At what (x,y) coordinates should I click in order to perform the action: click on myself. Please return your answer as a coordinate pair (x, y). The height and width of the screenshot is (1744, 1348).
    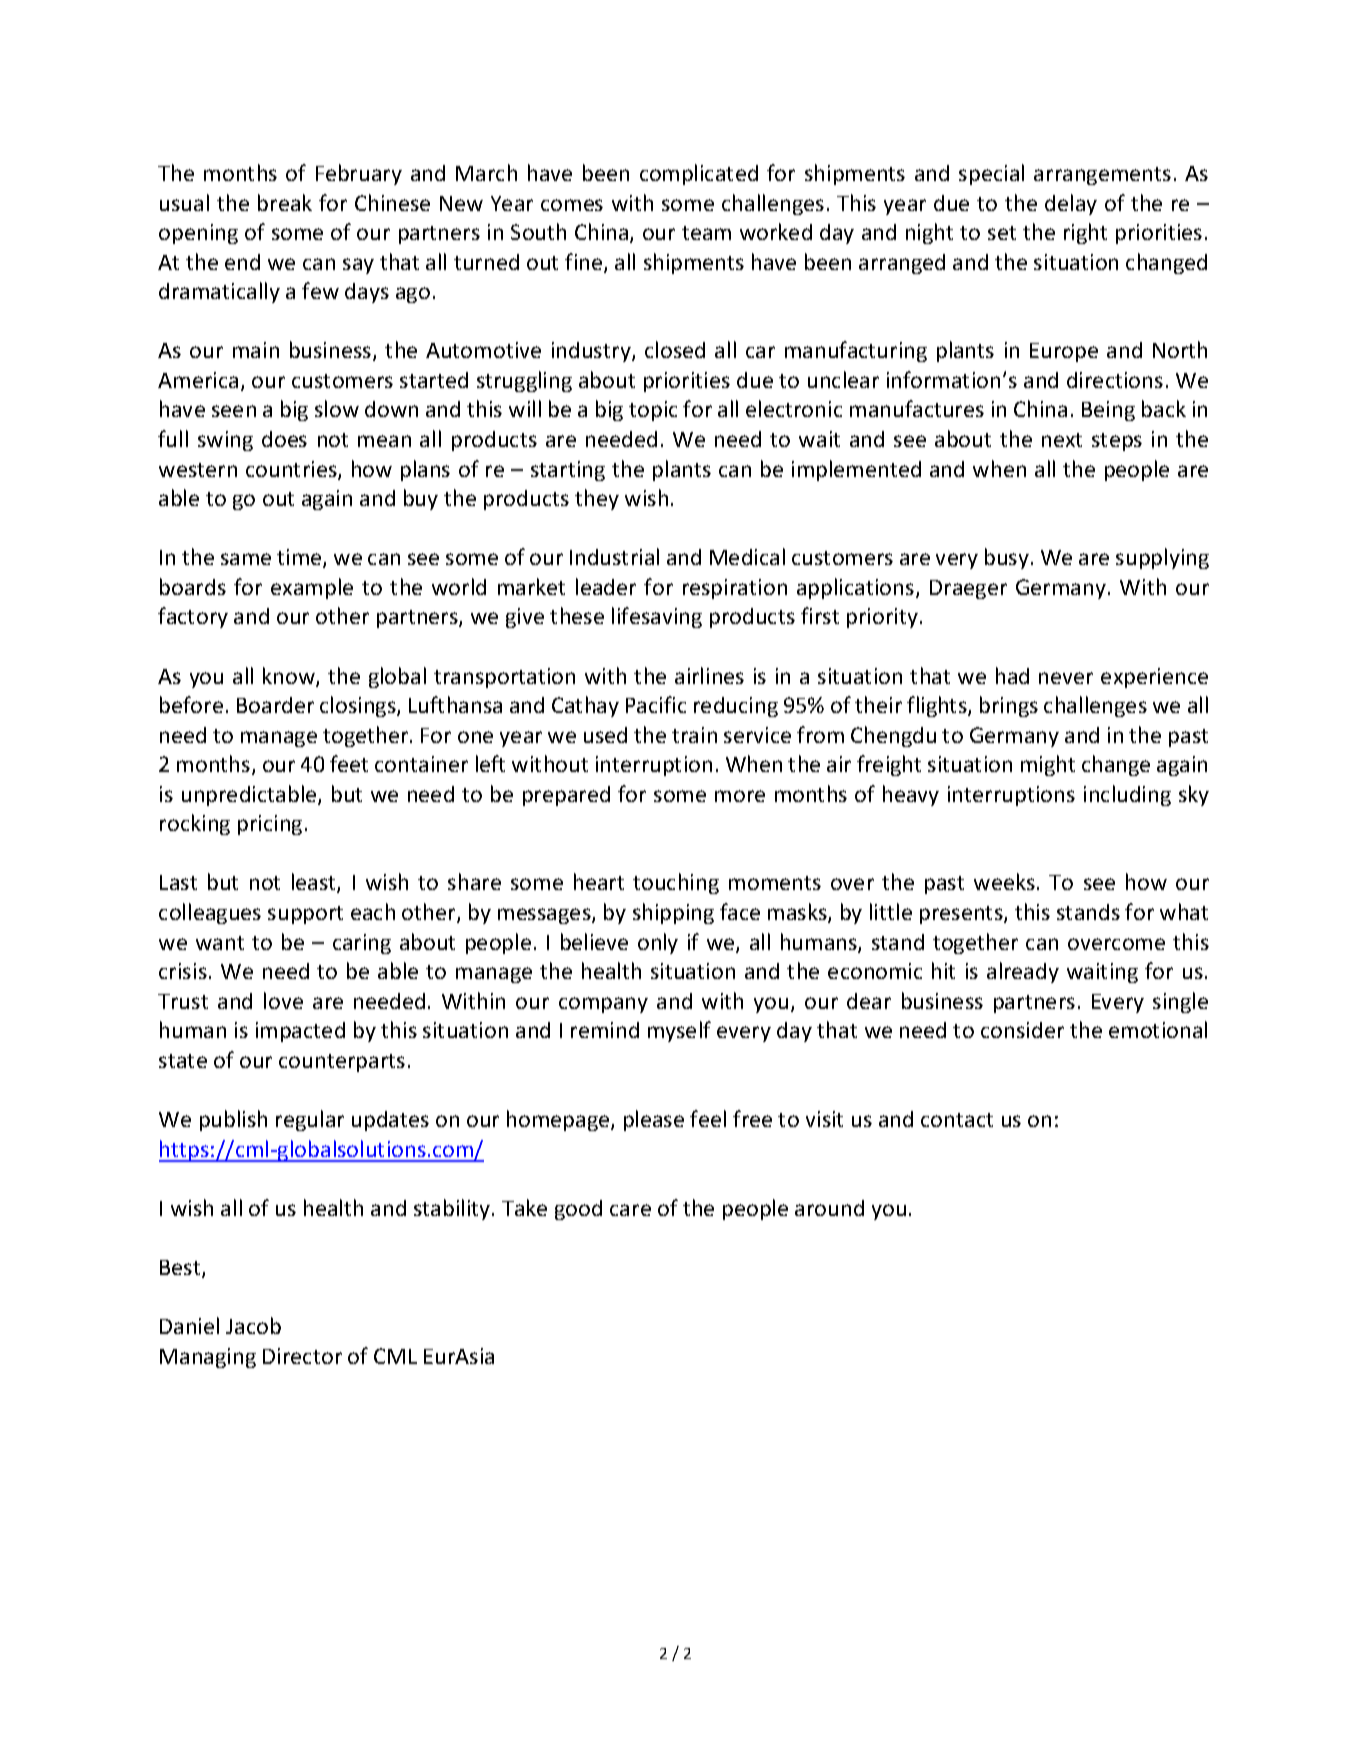
    Looking at the image, I should click on (679, 1031).
